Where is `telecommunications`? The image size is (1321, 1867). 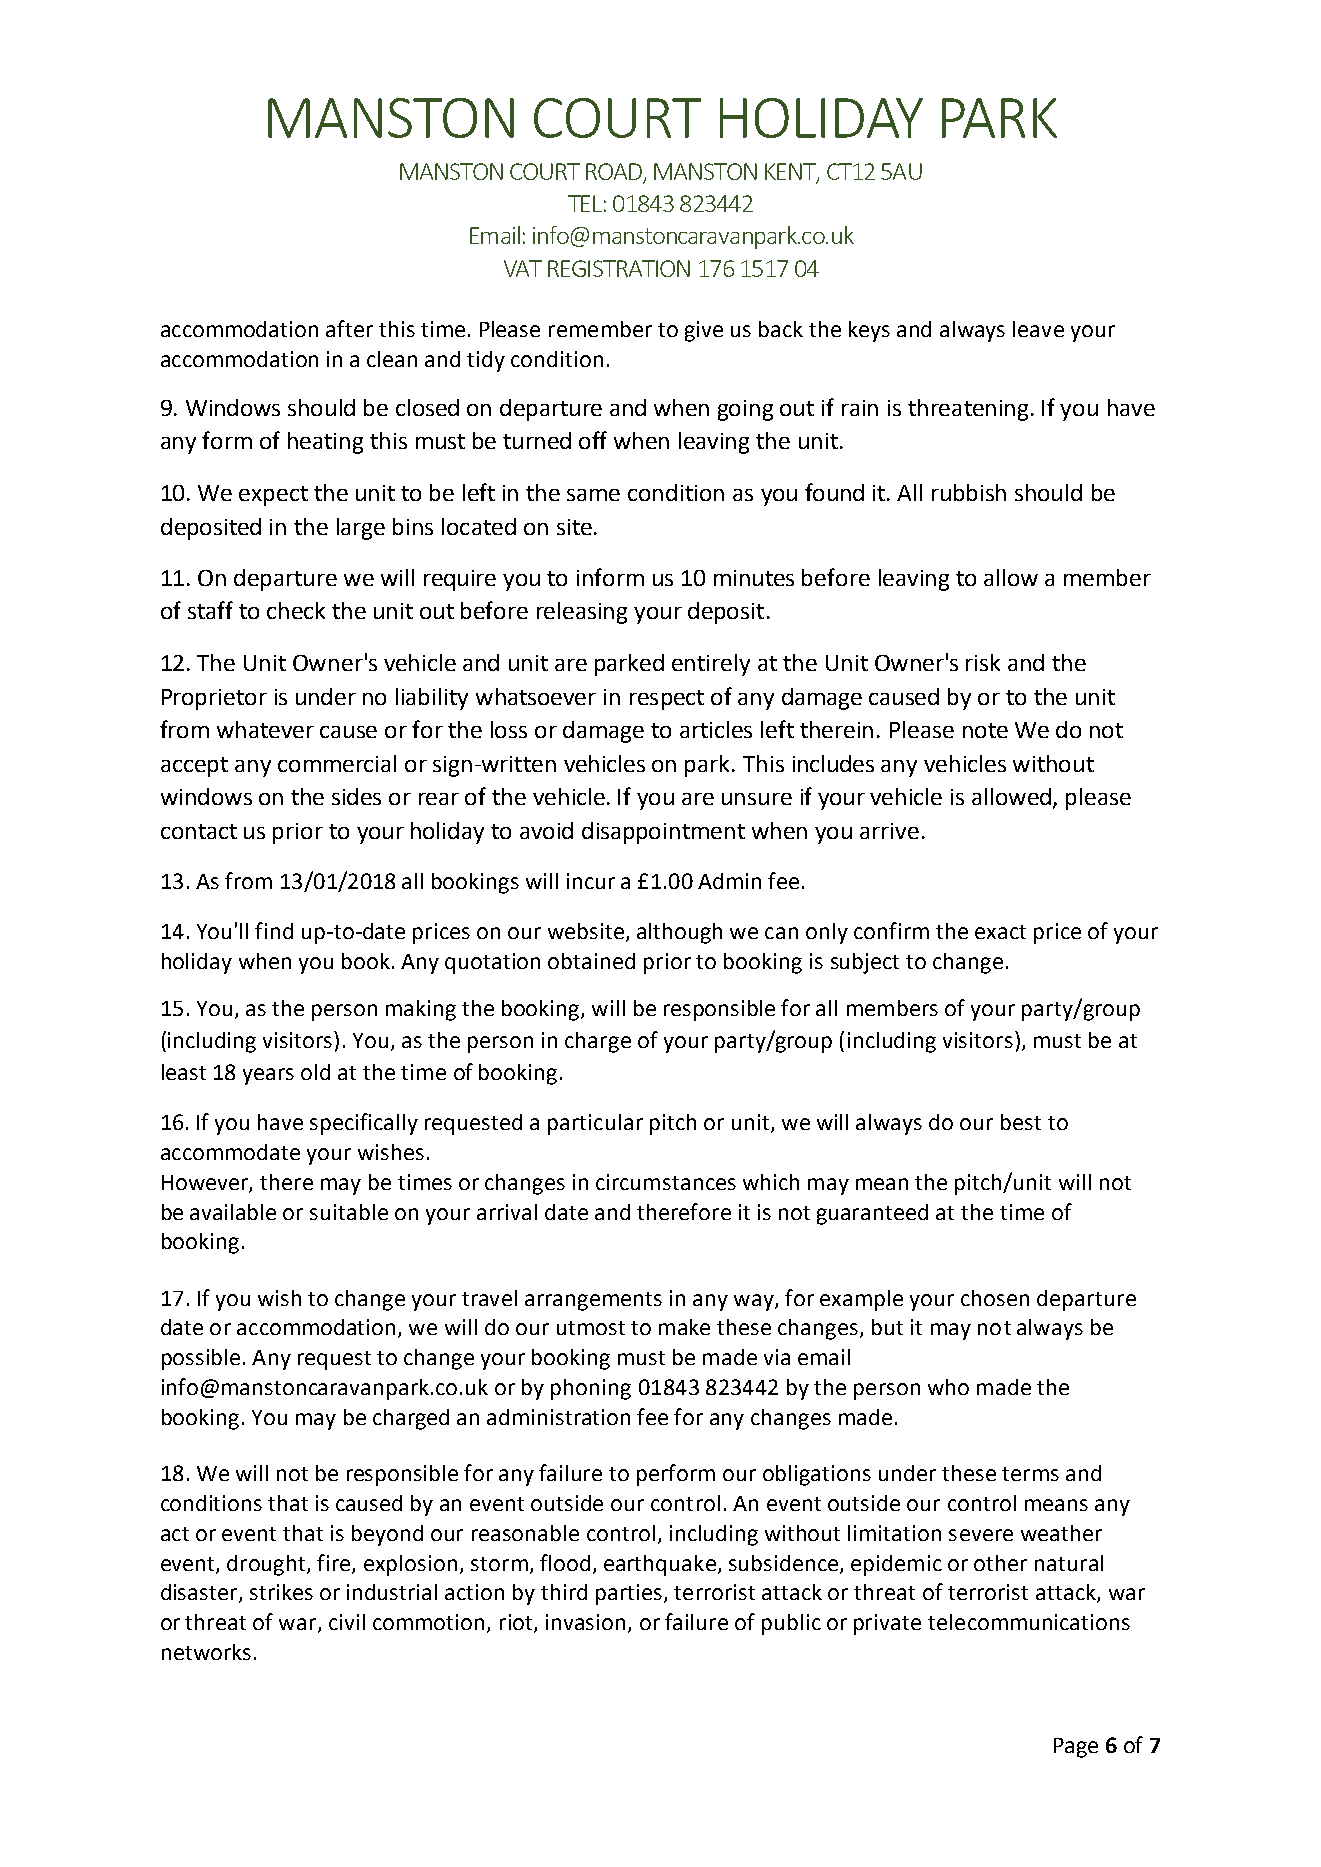
telecommunications is located at coordinates (1029, 1622).
